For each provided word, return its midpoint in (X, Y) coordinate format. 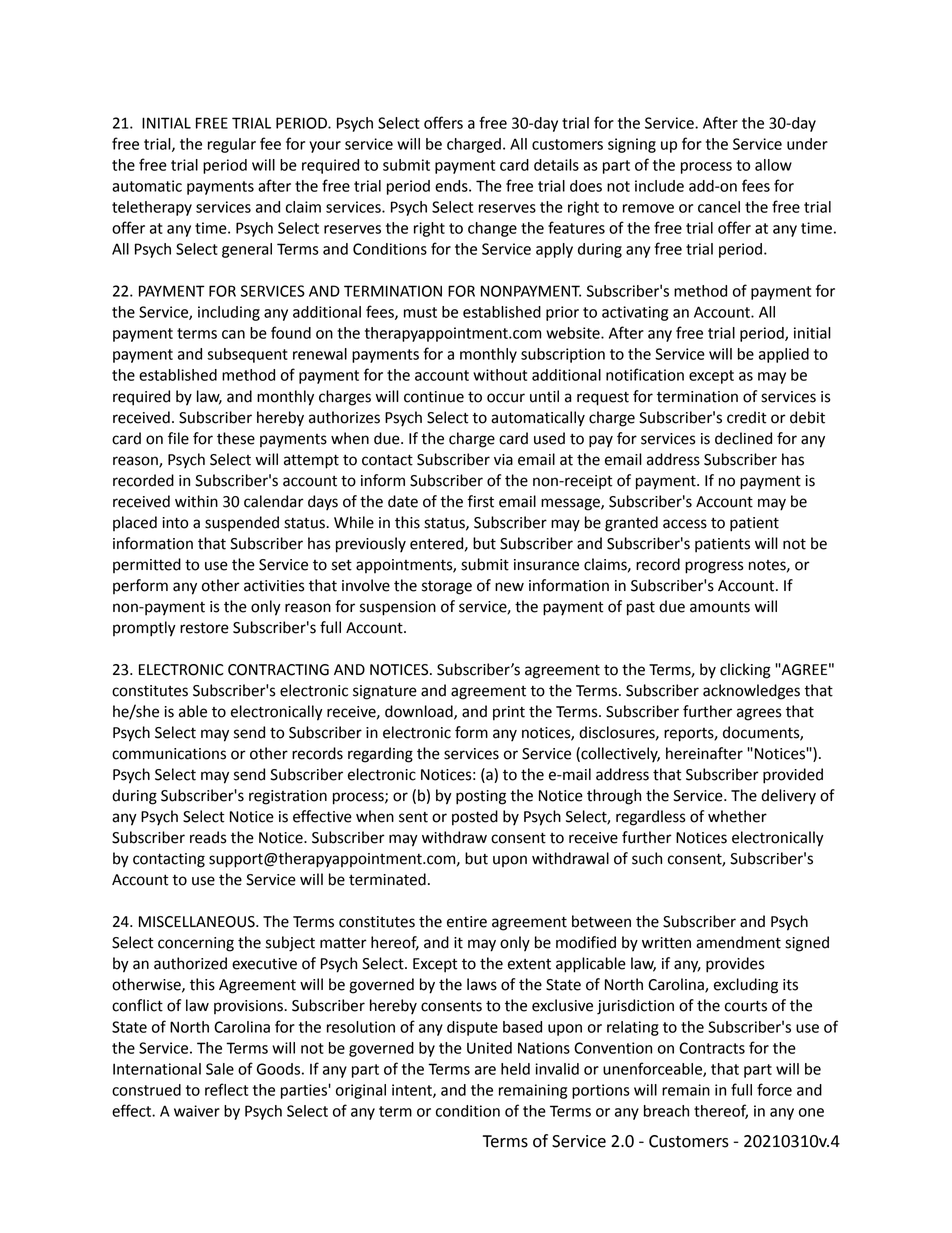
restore (204, 628)
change (492, 229)
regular (232, 145)
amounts (720, 607)
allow (773, 165)
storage (447, 588)
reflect (226, 1089)
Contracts (712, 1048)
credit (747, 417)
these (236, 438)
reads (208, 837)
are (485, 1070)
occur (506, 398)
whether (737, 816)
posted (475, 818)
